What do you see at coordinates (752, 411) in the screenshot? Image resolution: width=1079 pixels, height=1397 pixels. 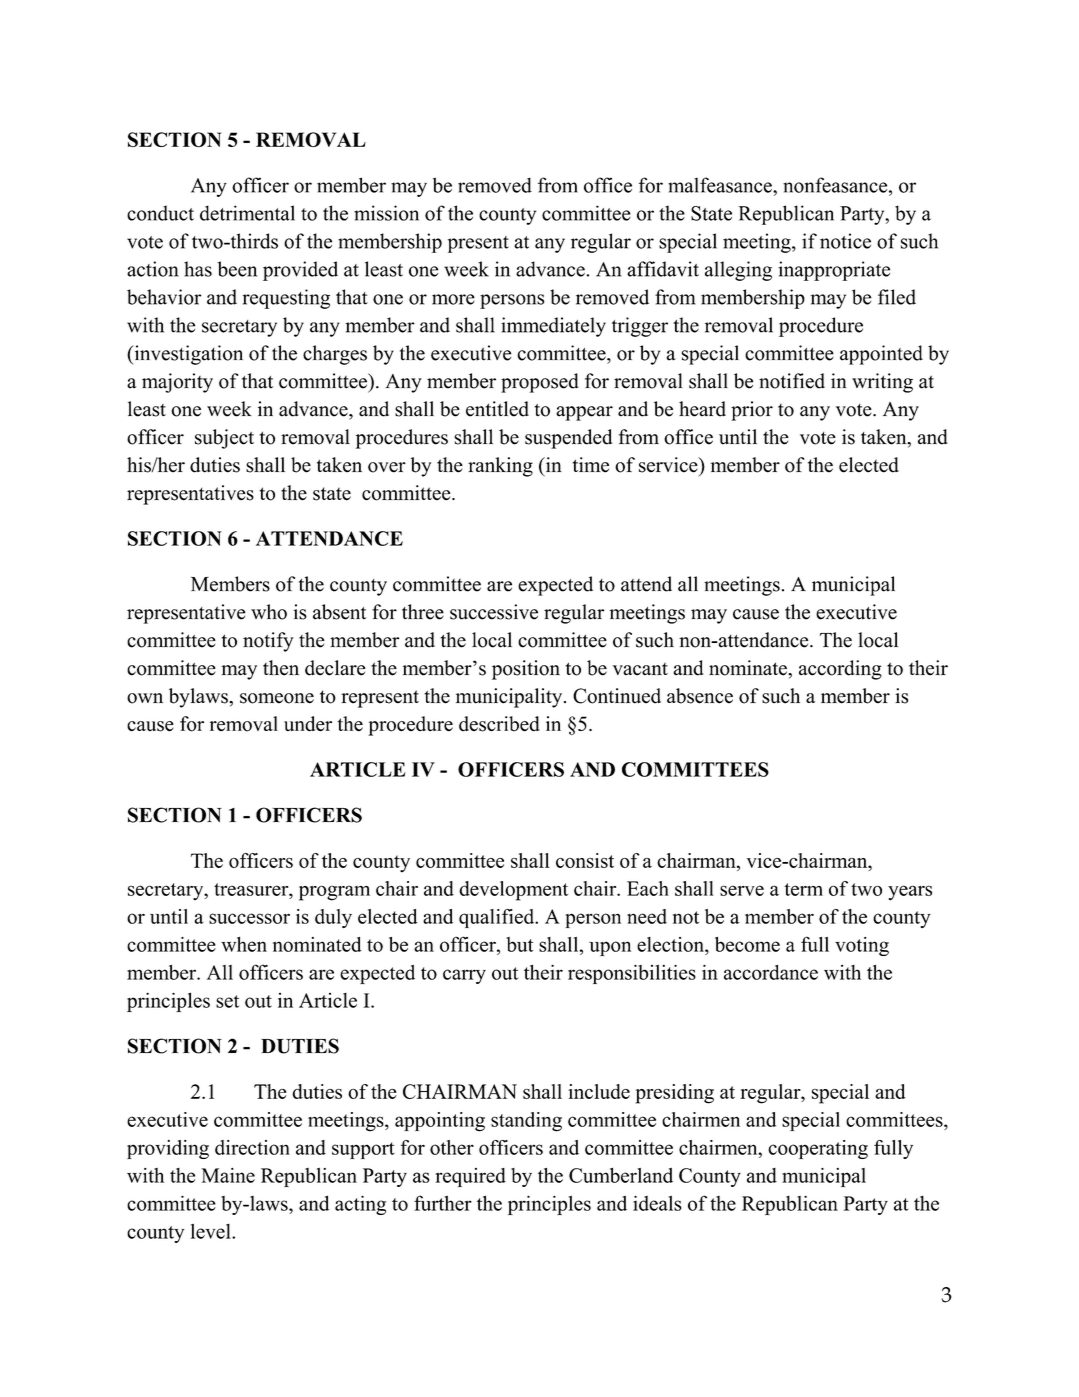 I see `prior` at bounding box center [752, 411].
